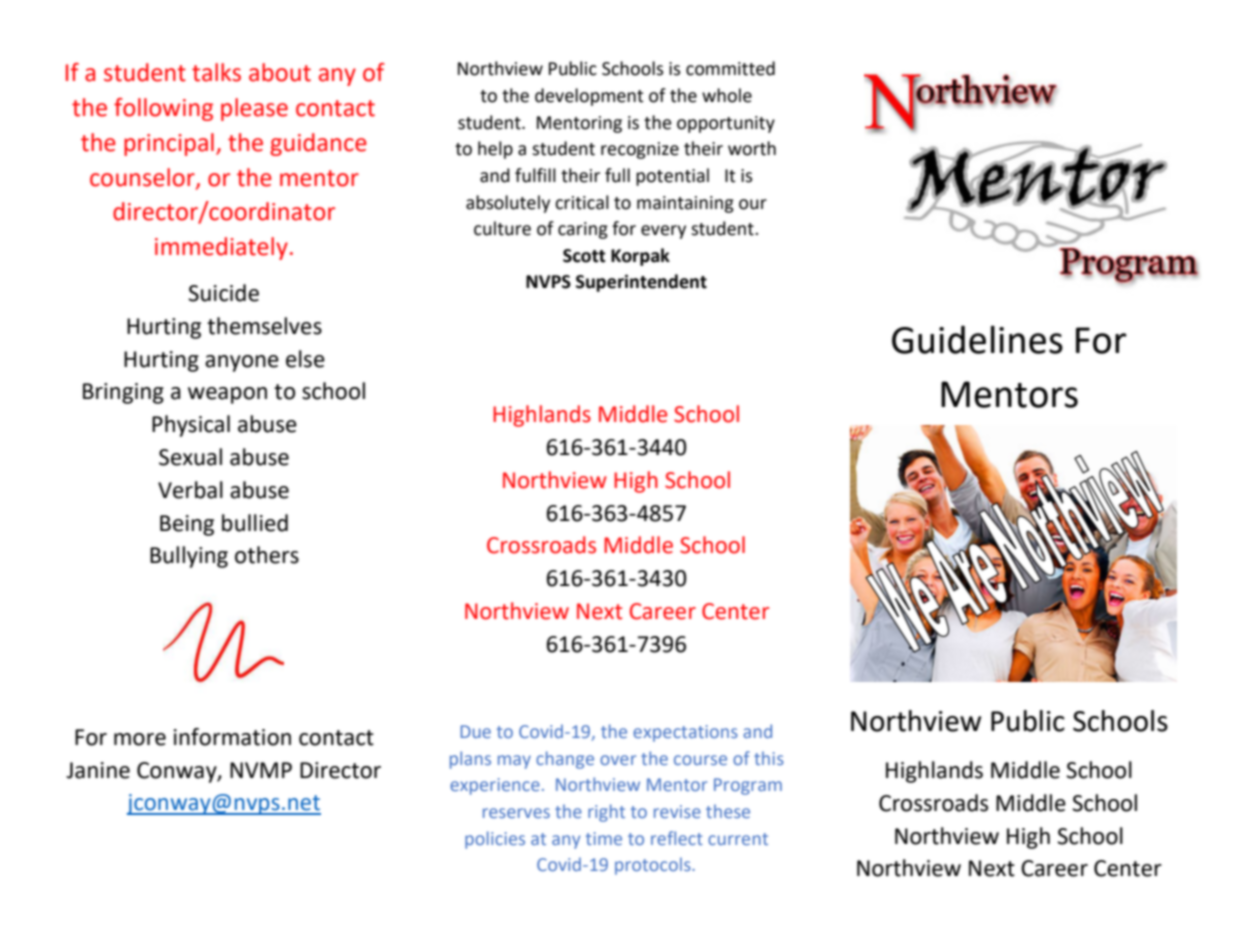 This screenshot has width=1233, height=952. I want to click on anyone, so click(242, 363).
